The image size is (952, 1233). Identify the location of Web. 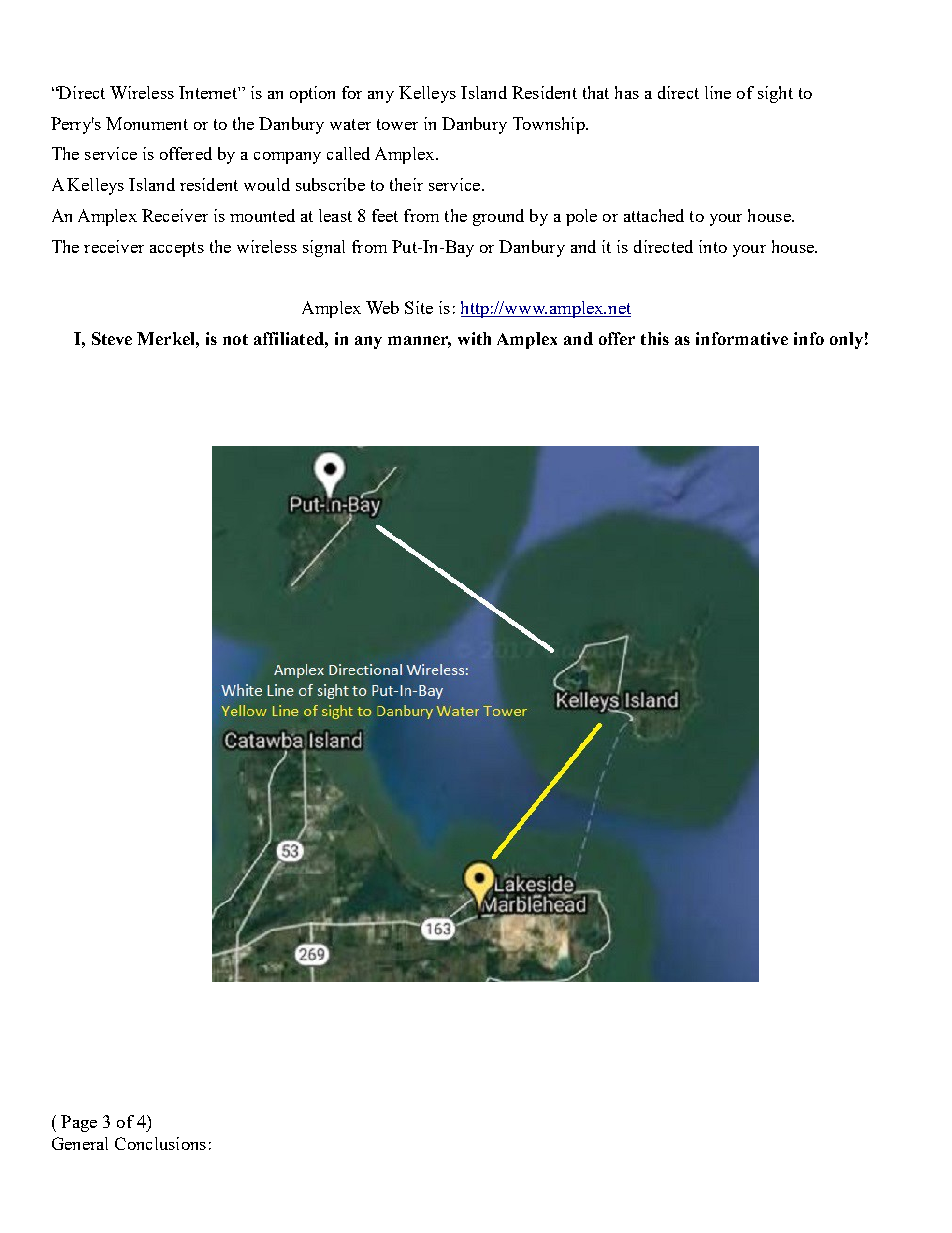
(382, 307).
